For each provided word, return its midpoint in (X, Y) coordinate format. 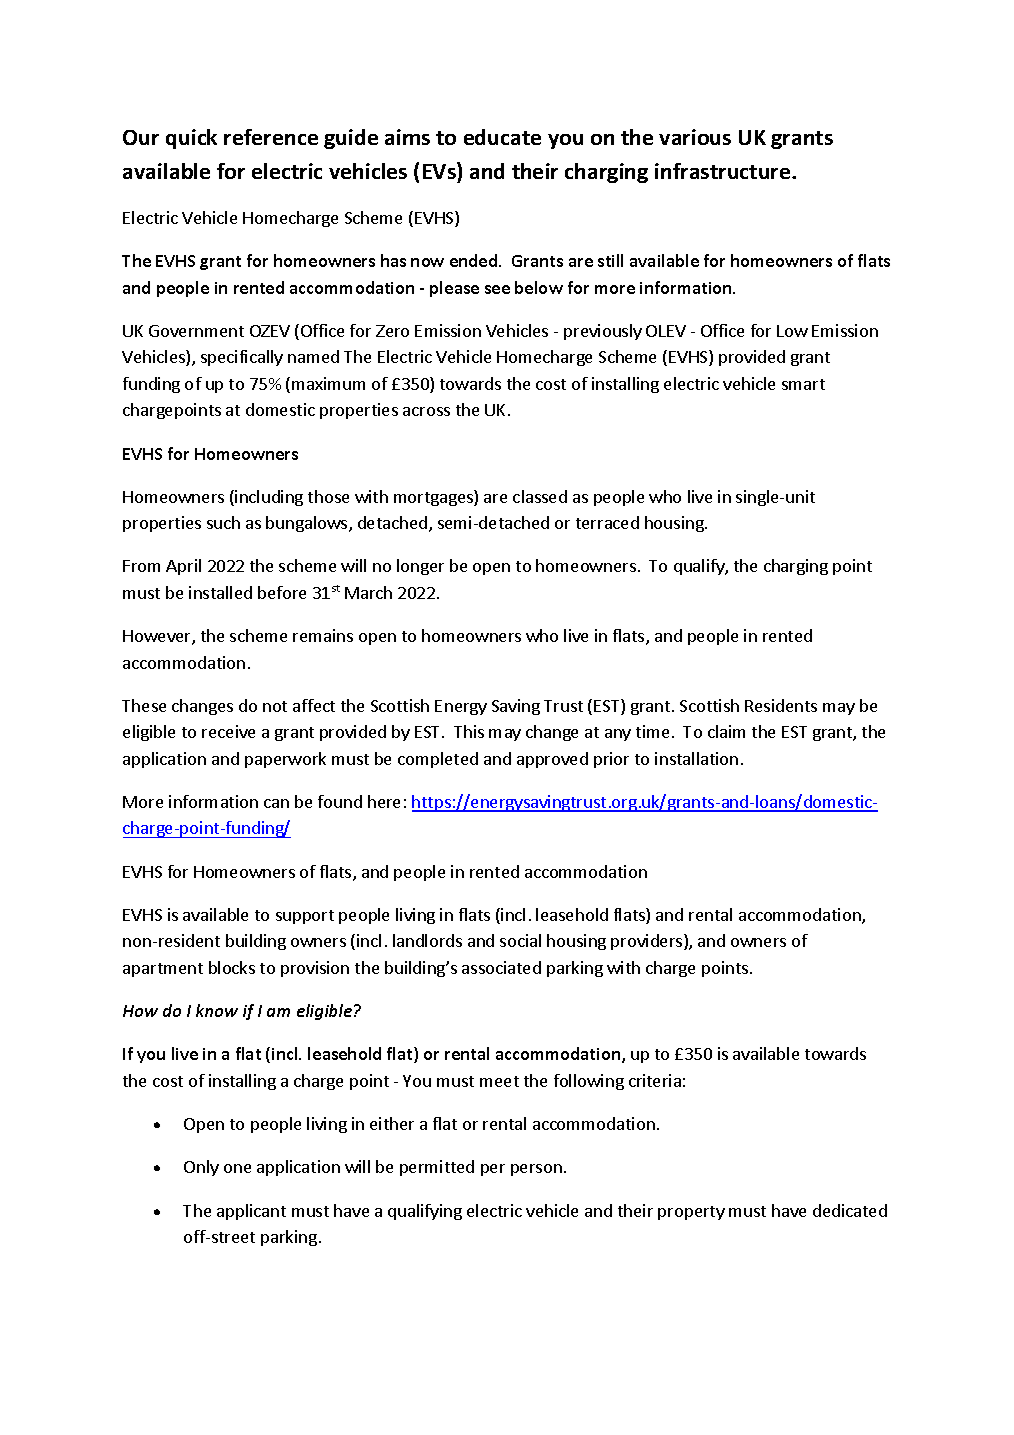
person (536, 1170)
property (691, 1213)
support (305, 917)
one (237, 1168)
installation (696, 758)
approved (552, 760)
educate (502, 137)
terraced (607, 522)
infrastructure (724, 171)
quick (191, 139)
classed (540, 496)
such (223, 522)
